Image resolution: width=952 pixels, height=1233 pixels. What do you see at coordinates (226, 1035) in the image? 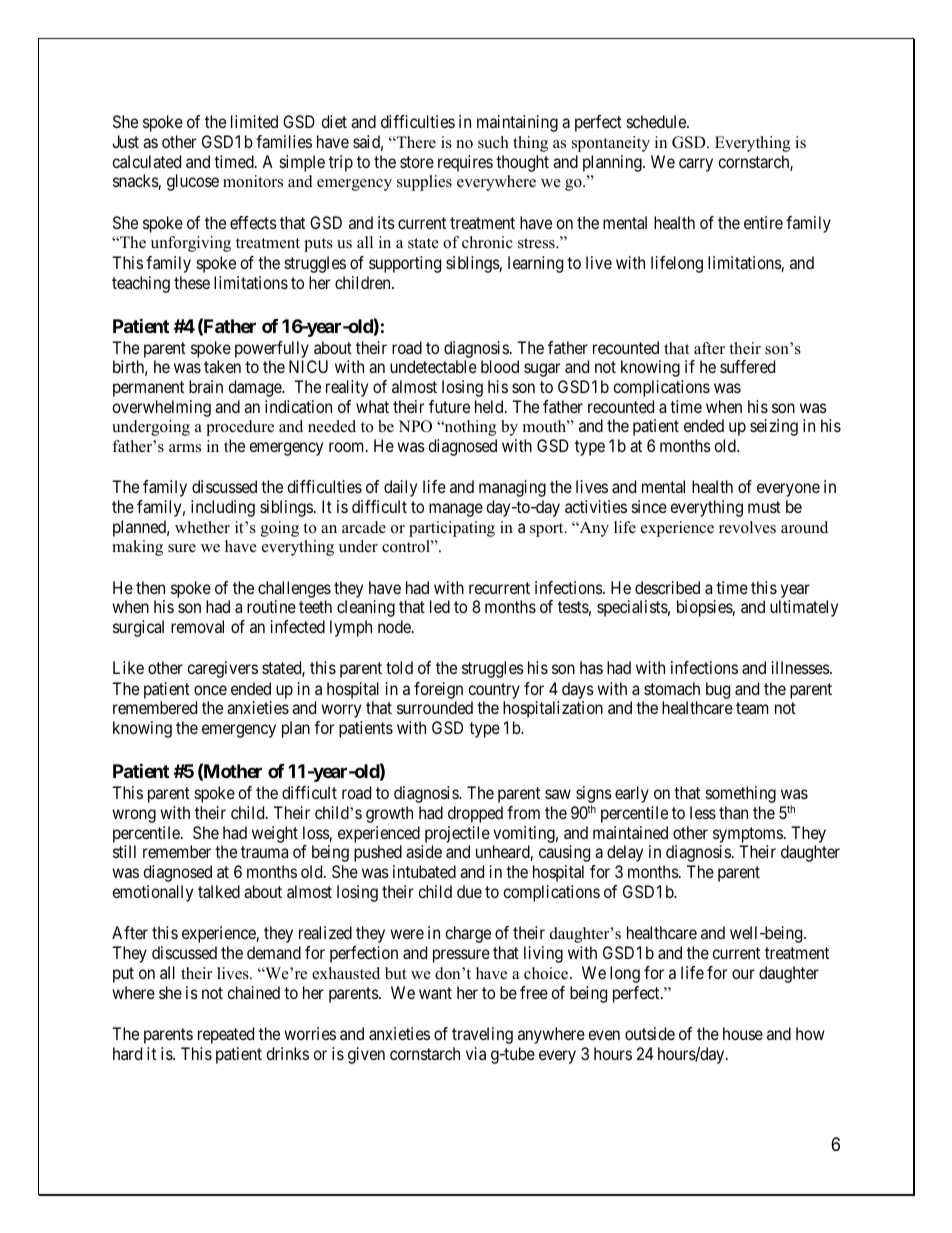
I see `repeated` at bounding box center [226, 1035].
